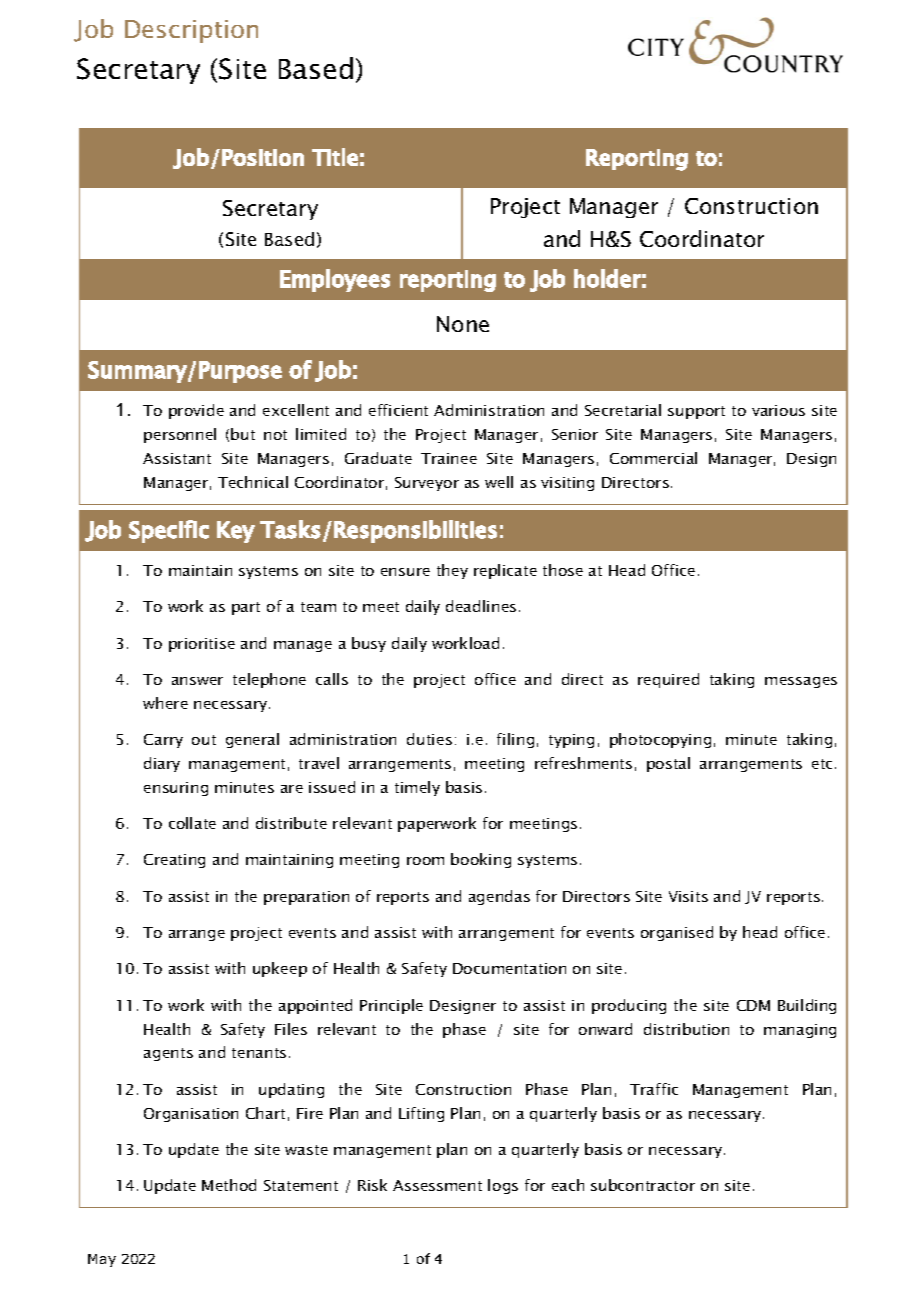 This page has width=924, height=1308. Describe the element at coordinates (463, 324) in the page. I see `None` at that location.
